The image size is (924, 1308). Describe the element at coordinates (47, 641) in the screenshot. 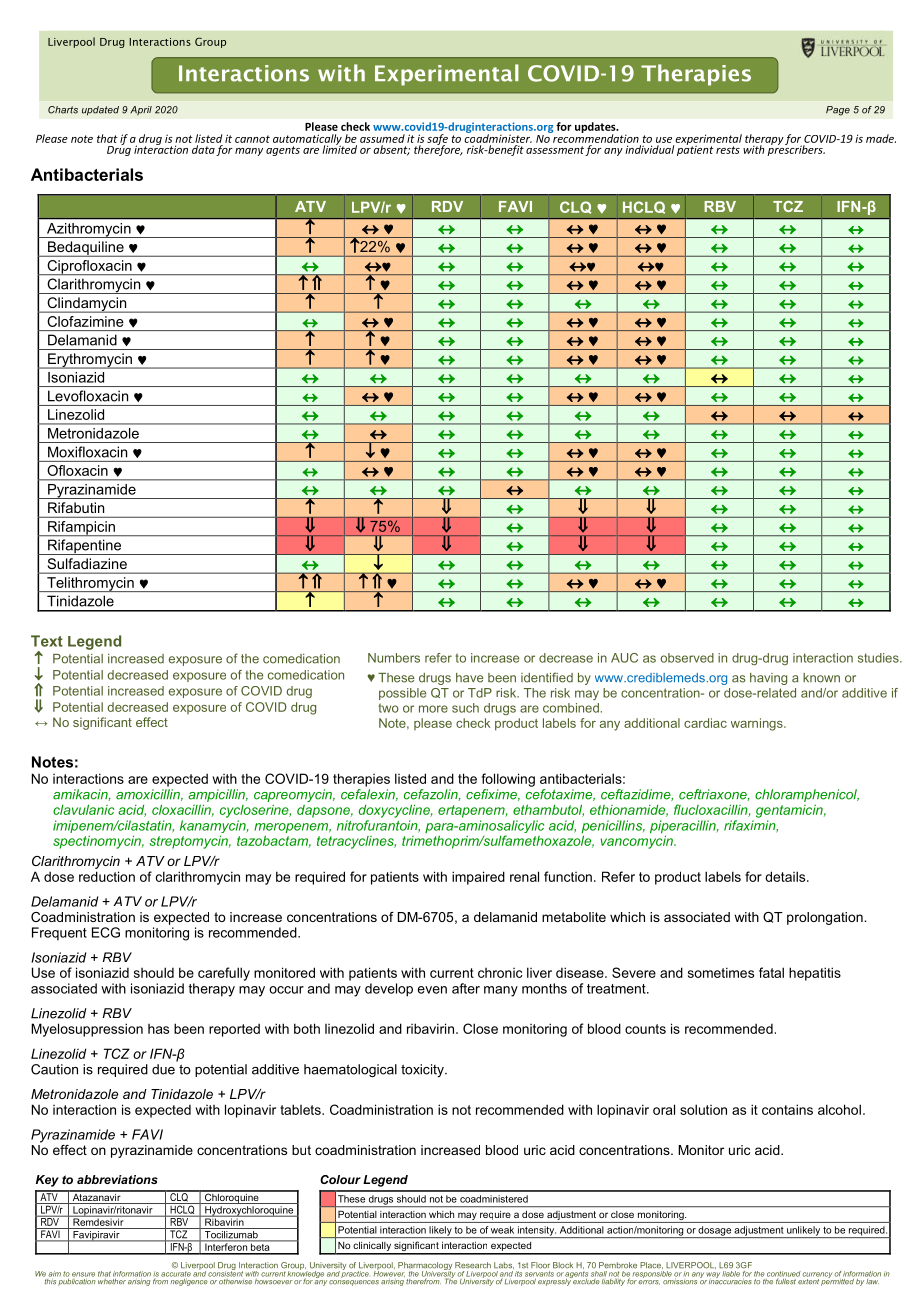

I see `Text` at that location.
